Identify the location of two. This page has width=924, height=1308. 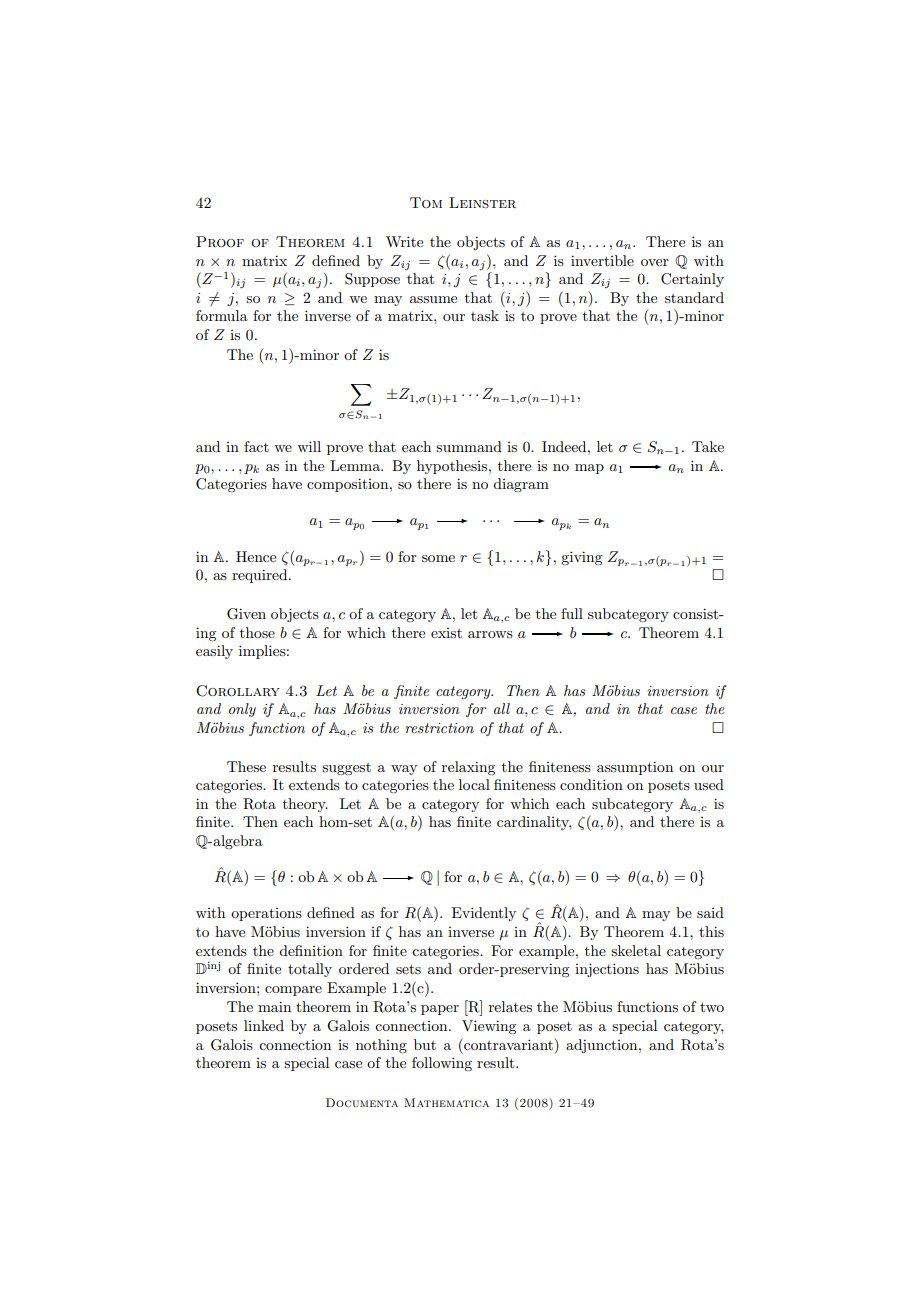
(712, 1007).
